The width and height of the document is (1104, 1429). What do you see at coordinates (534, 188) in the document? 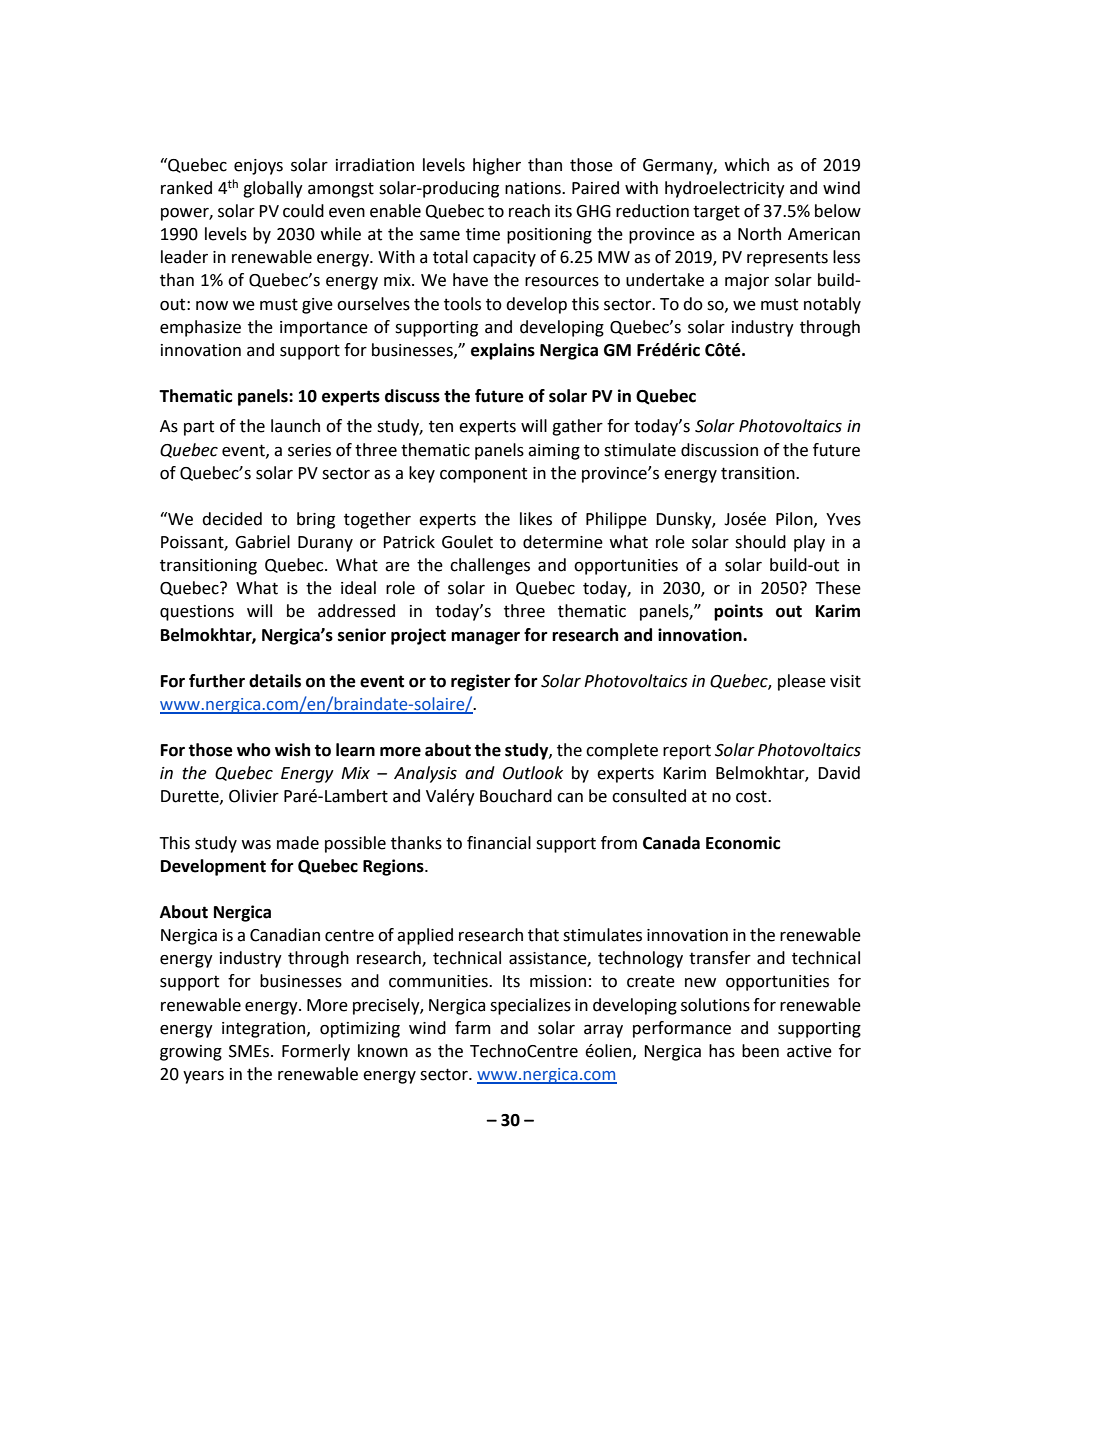
I see `nations` at bounding box center [534, 188].
